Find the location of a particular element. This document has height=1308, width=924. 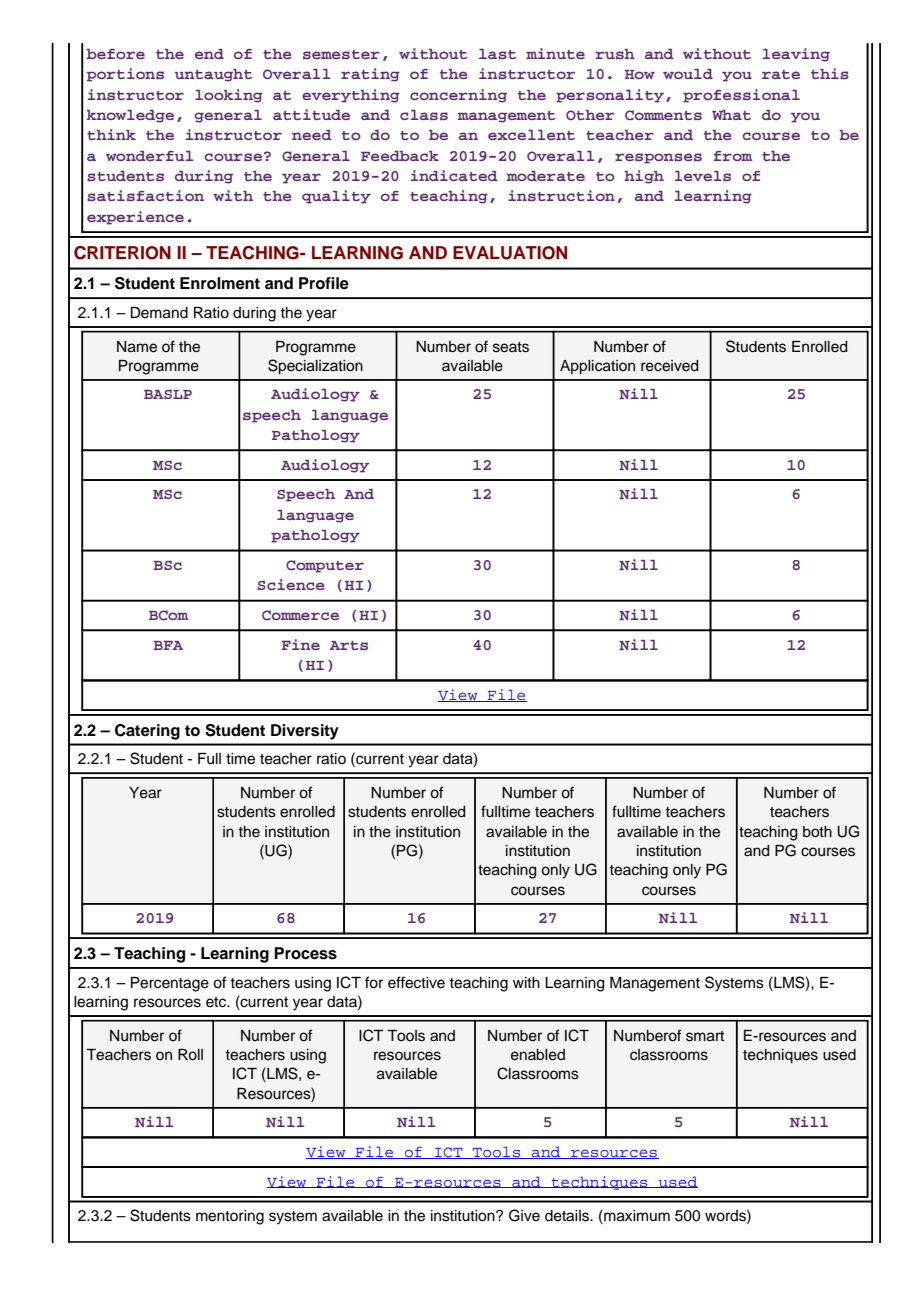

looking is located at coordinates (229, 96).
